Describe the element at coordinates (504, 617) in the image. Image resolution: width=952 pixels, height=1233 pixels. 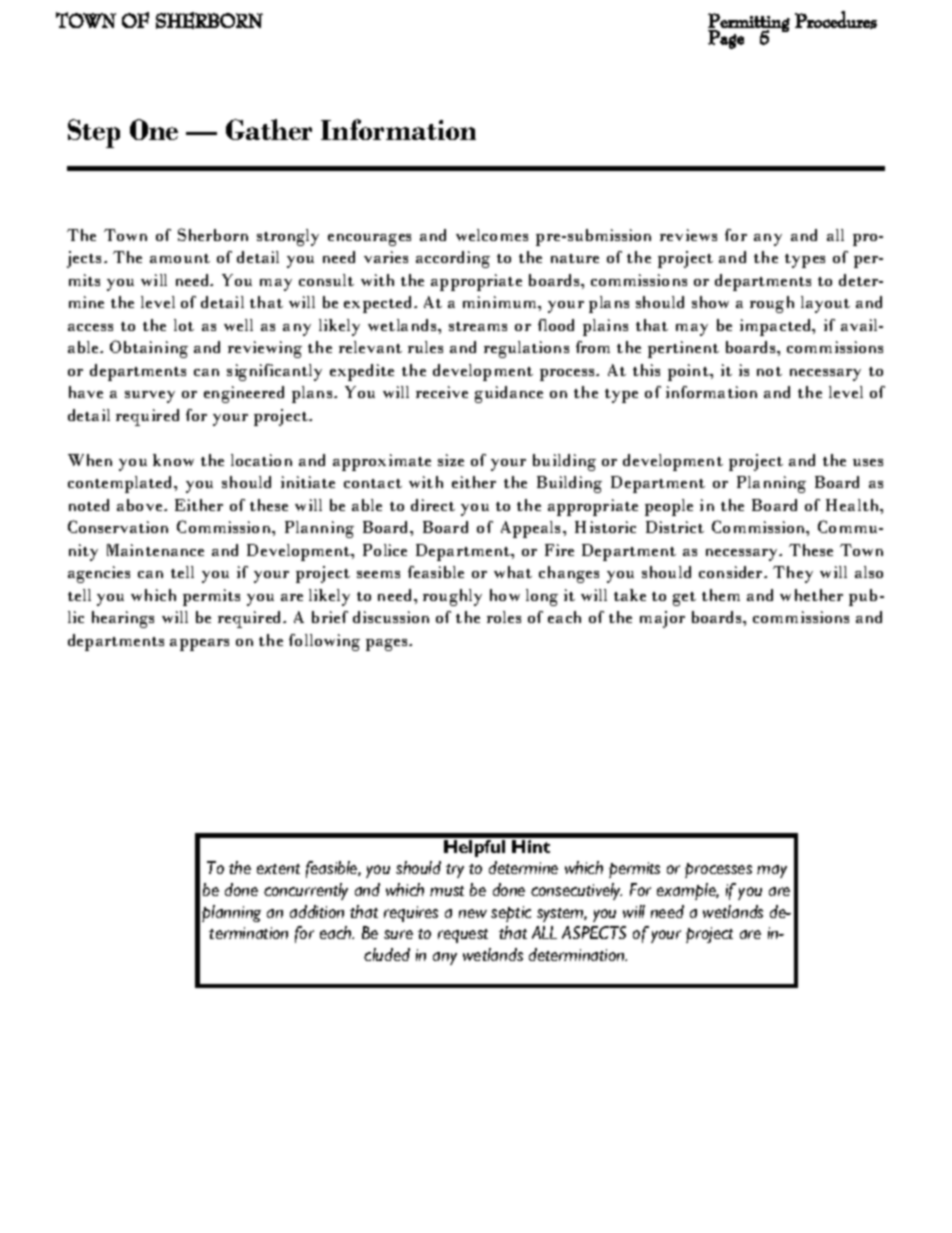
I see `roles` at that location.
